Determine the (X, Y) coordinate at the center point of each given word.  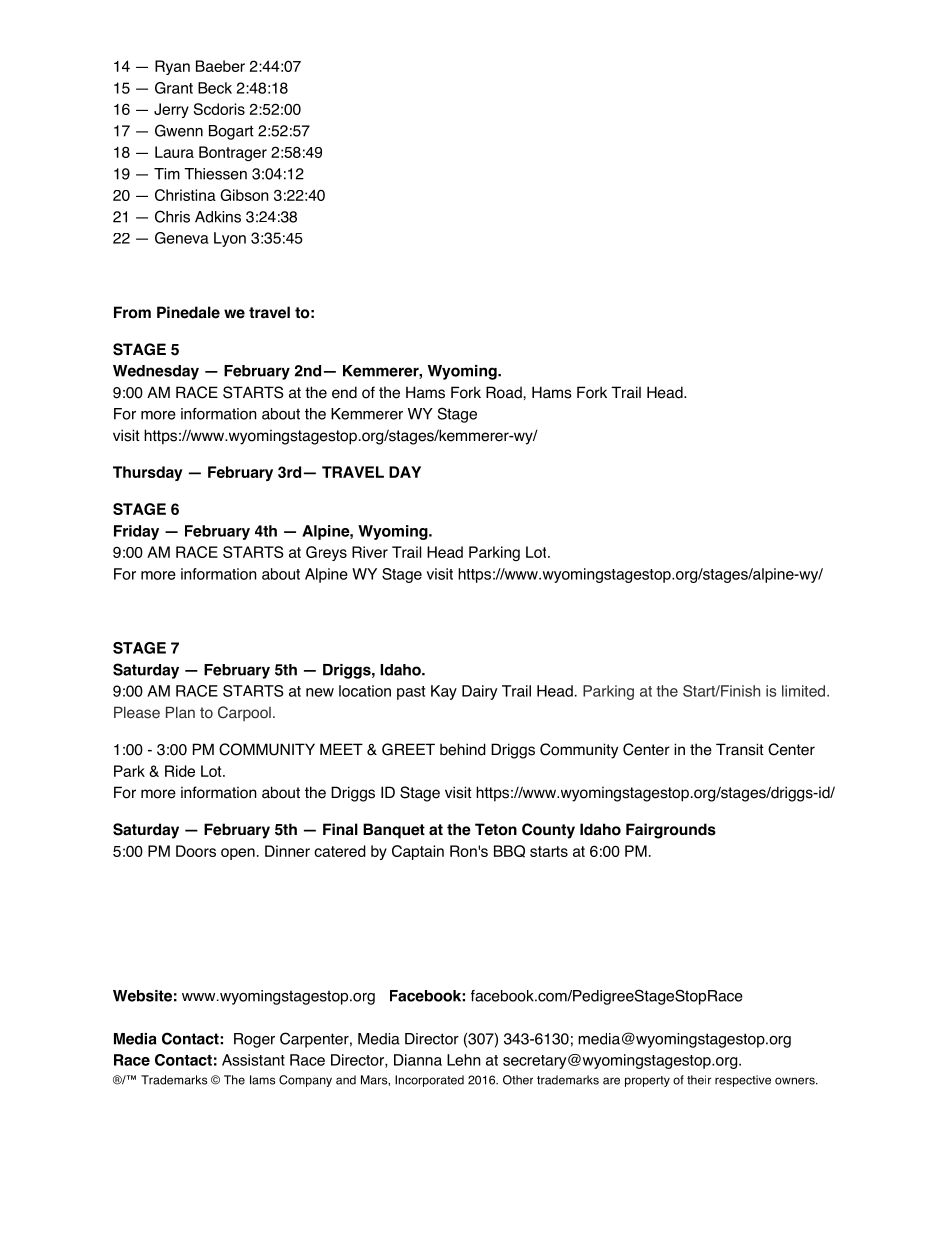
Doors (196, 851)
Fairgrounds (671, 831)
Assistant (253, 1060)
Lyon (230, 239)
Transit (740, 749)
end (344, 392)
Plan (180, 712)
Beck (215, 88)
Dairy (480, 692)
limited (803, 691)
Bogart (231, 132)
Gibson (244, 195)
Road (505, 392)
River (370, 552)
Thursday (148, 473)
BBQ (509, 851)
